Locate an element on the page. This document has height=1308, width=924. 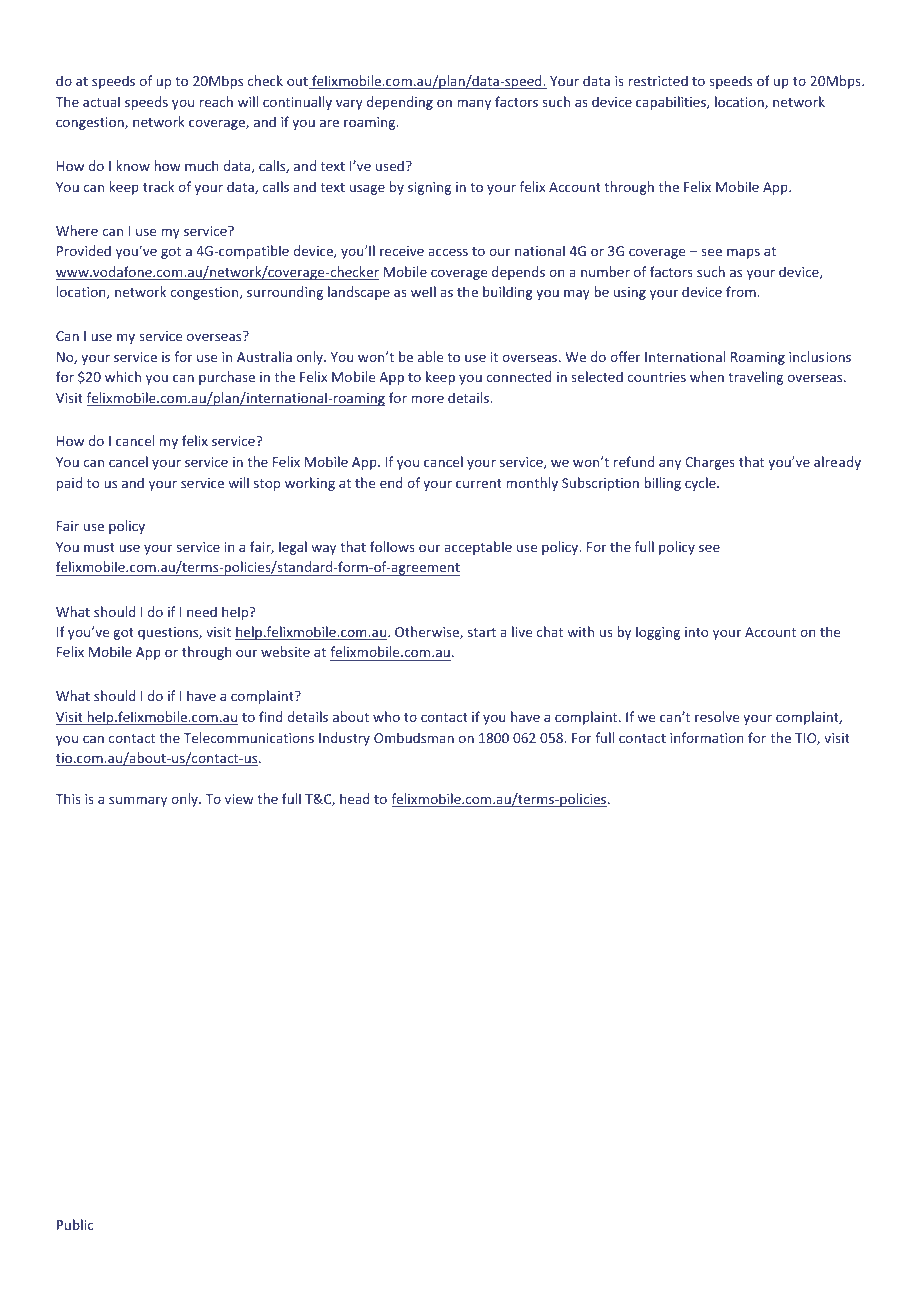
view is located at coordinates (239, 799).
